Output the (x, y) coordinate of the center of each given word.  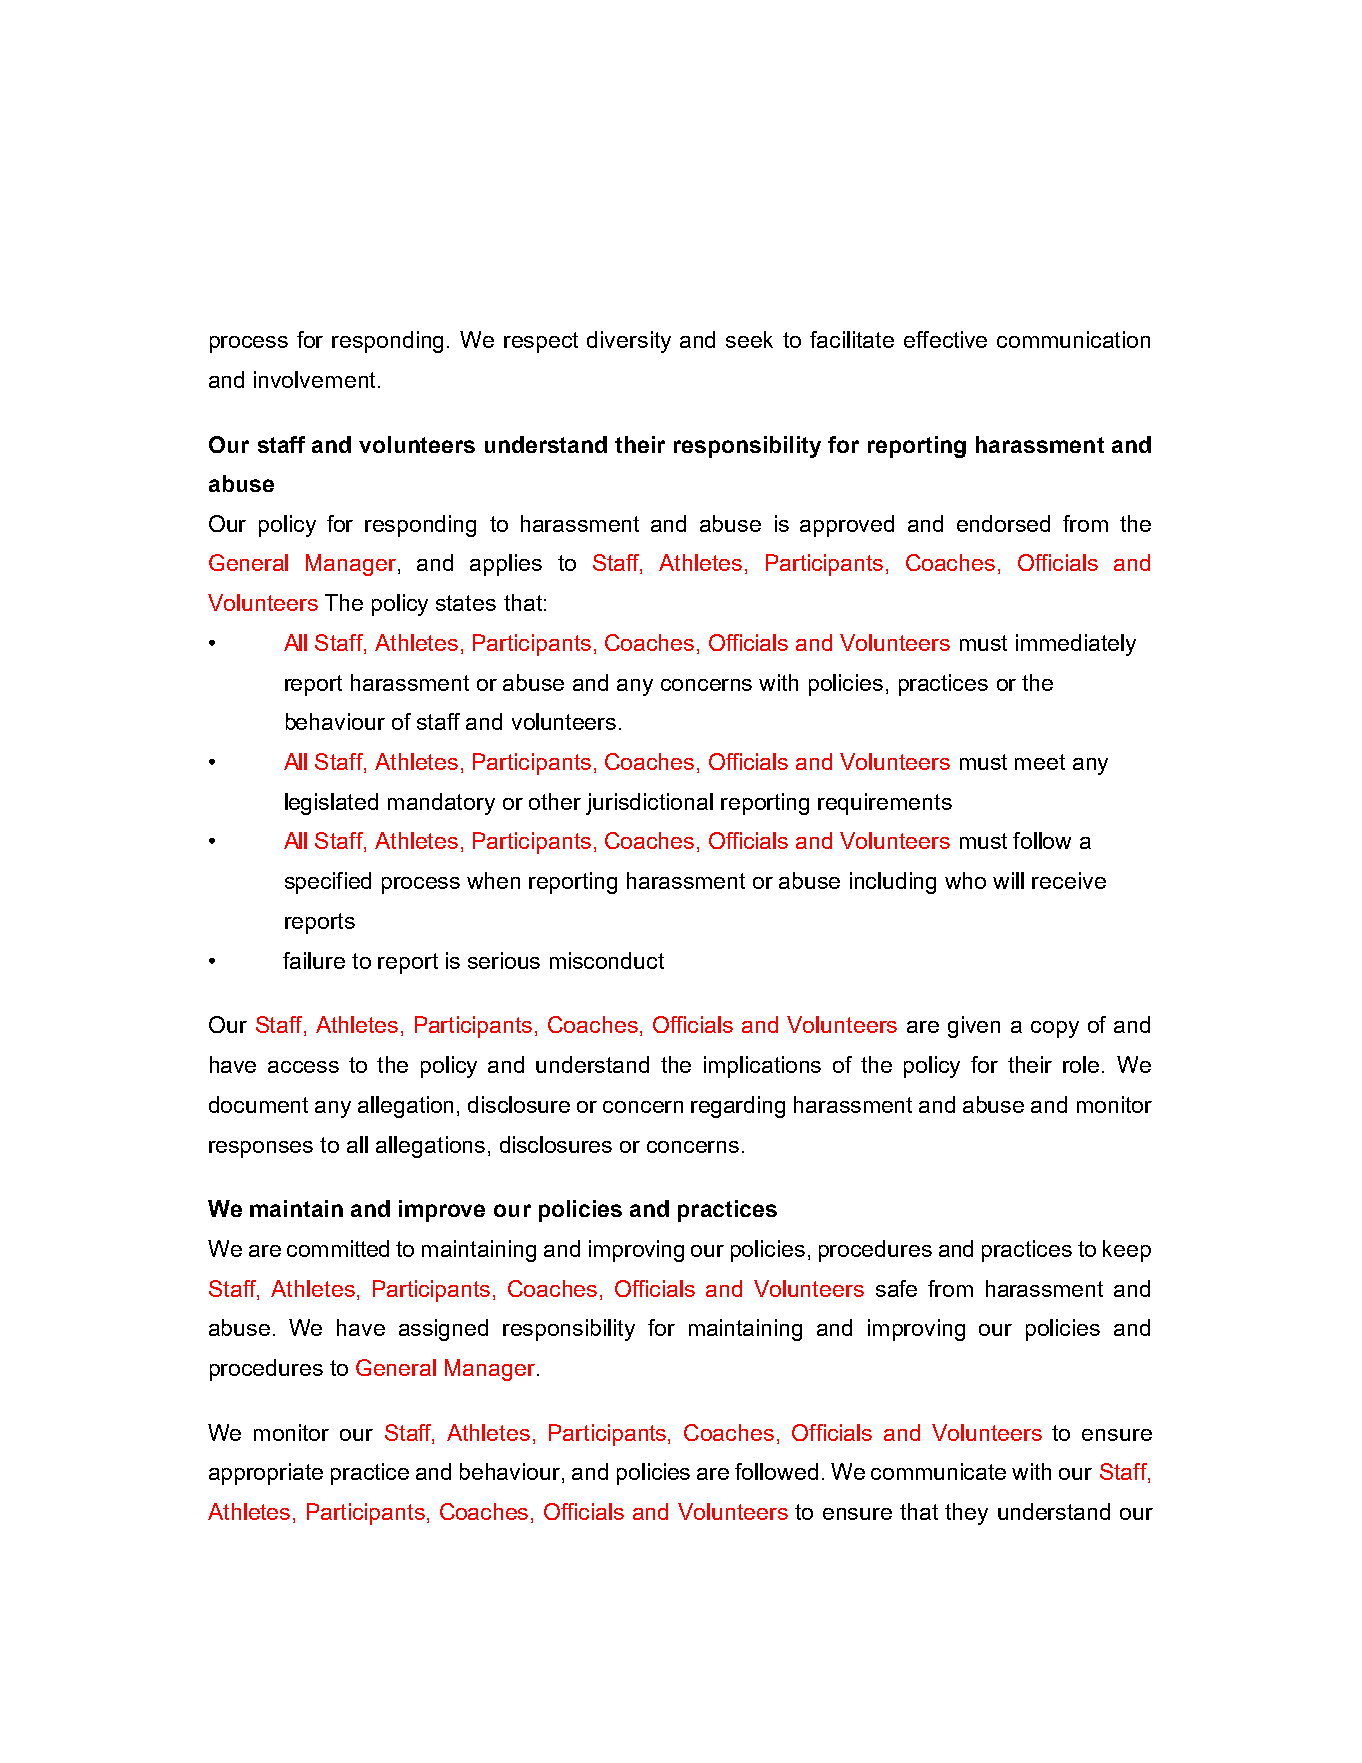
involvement (314, 379)
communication (1073, 339)
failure (314, 960)
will (1008, 880)
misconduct (607, 960)
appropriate (266, 1474)
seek (749, 339)
